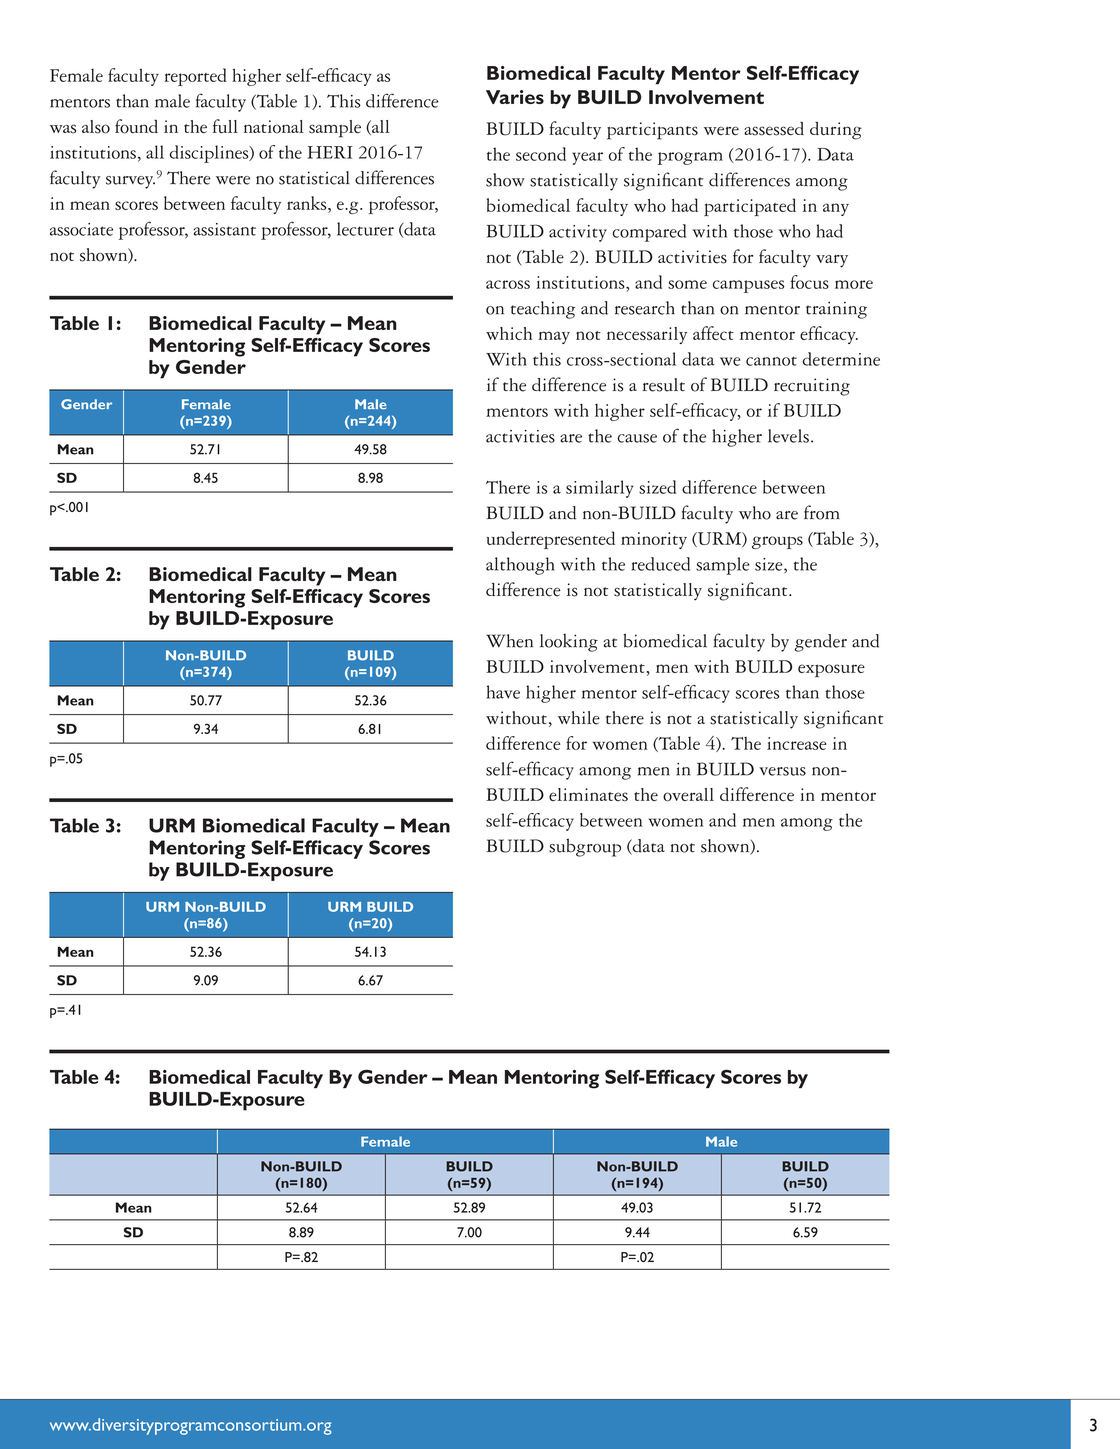 The width and height of the screenshot is (1120, 1449). What do you see at coordinates (585, 847) in the screenshot?
I see `subgroup` at bounding box center [585, 847].
